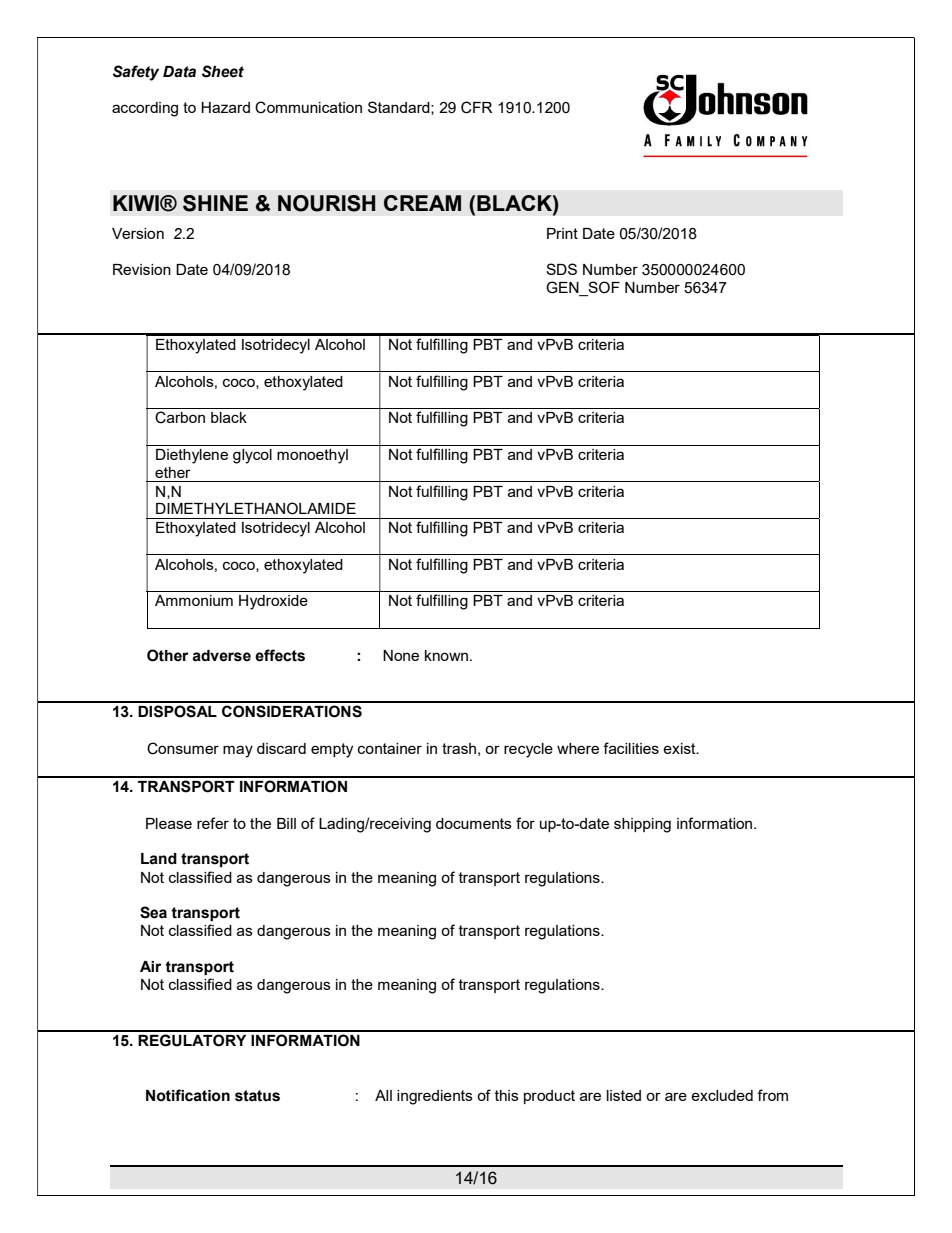  I want to click on excluded, so click(722, 1095).
